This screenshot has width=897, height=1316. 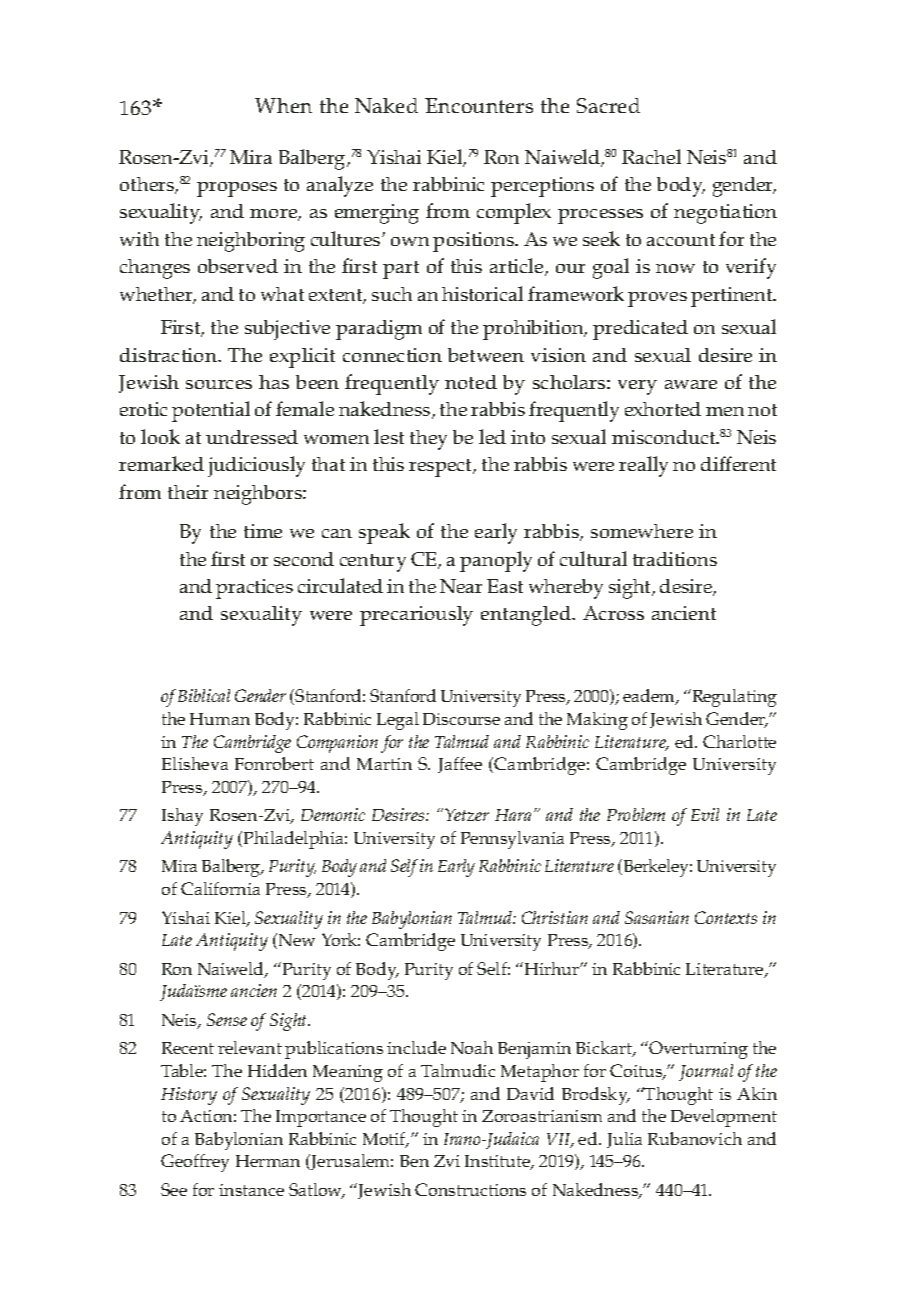 I want to click on Across, so click(x=613, y=613).
